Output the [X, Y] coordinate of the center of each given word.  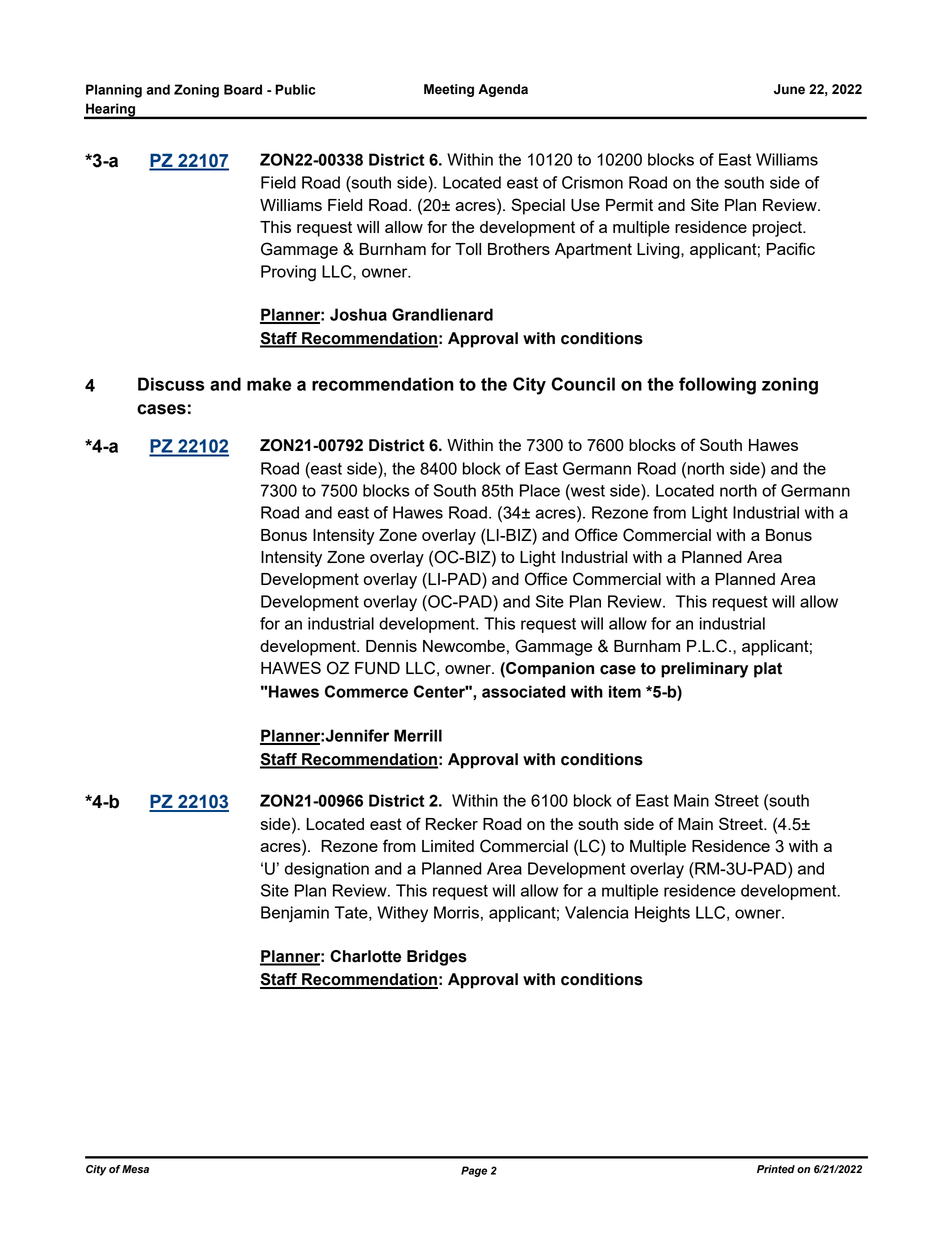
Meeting [449, 90]
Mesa [135, 1169]
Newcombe [464, 646]
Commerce [366, 691]
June [789, 89]
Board [243, 89]
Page [474, 1171]
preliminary [704, 670]
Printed [776, 1169]
